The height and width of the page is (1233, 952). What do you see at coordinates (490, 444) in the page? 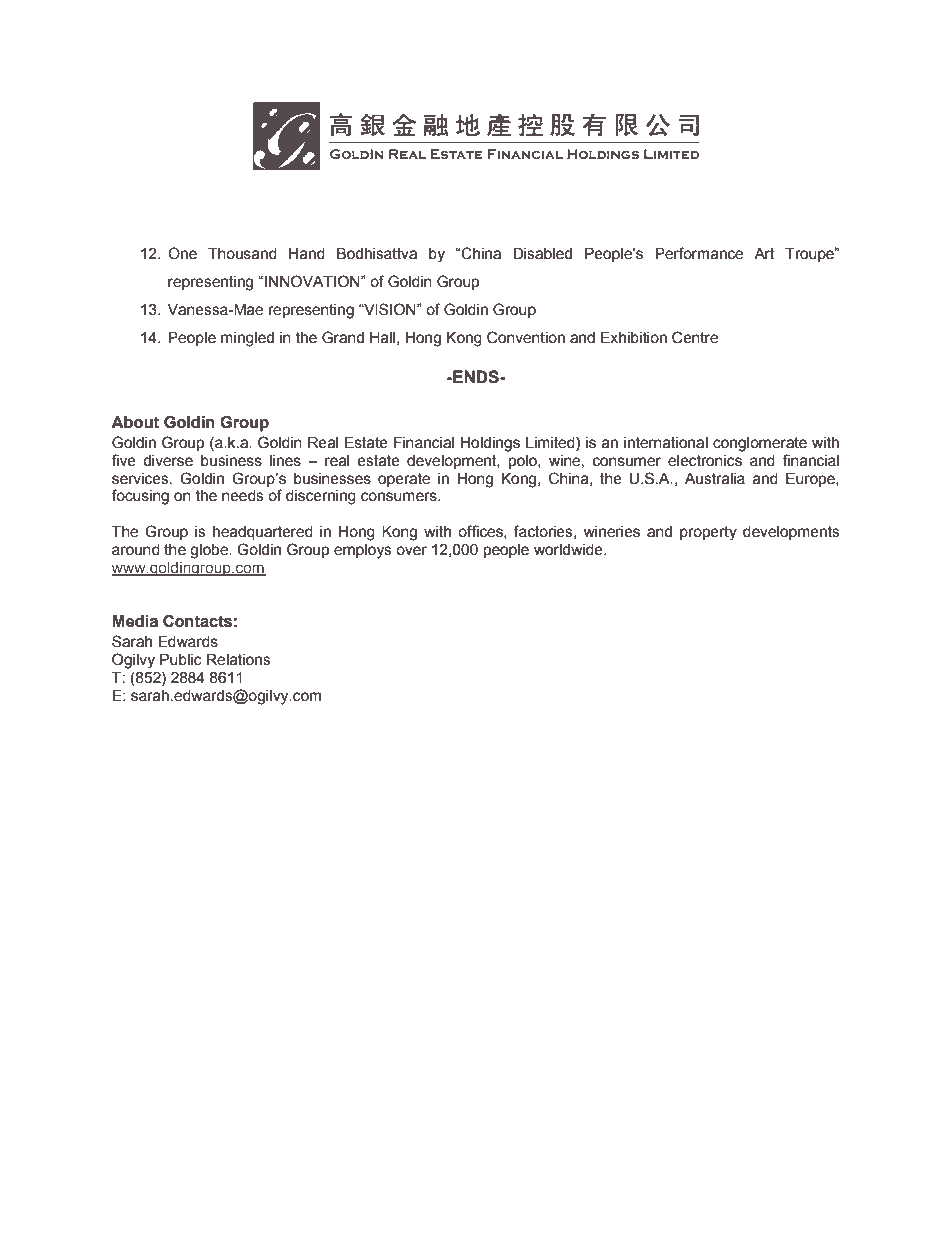
I see `Holdings` at bounding box center [490, 444].
